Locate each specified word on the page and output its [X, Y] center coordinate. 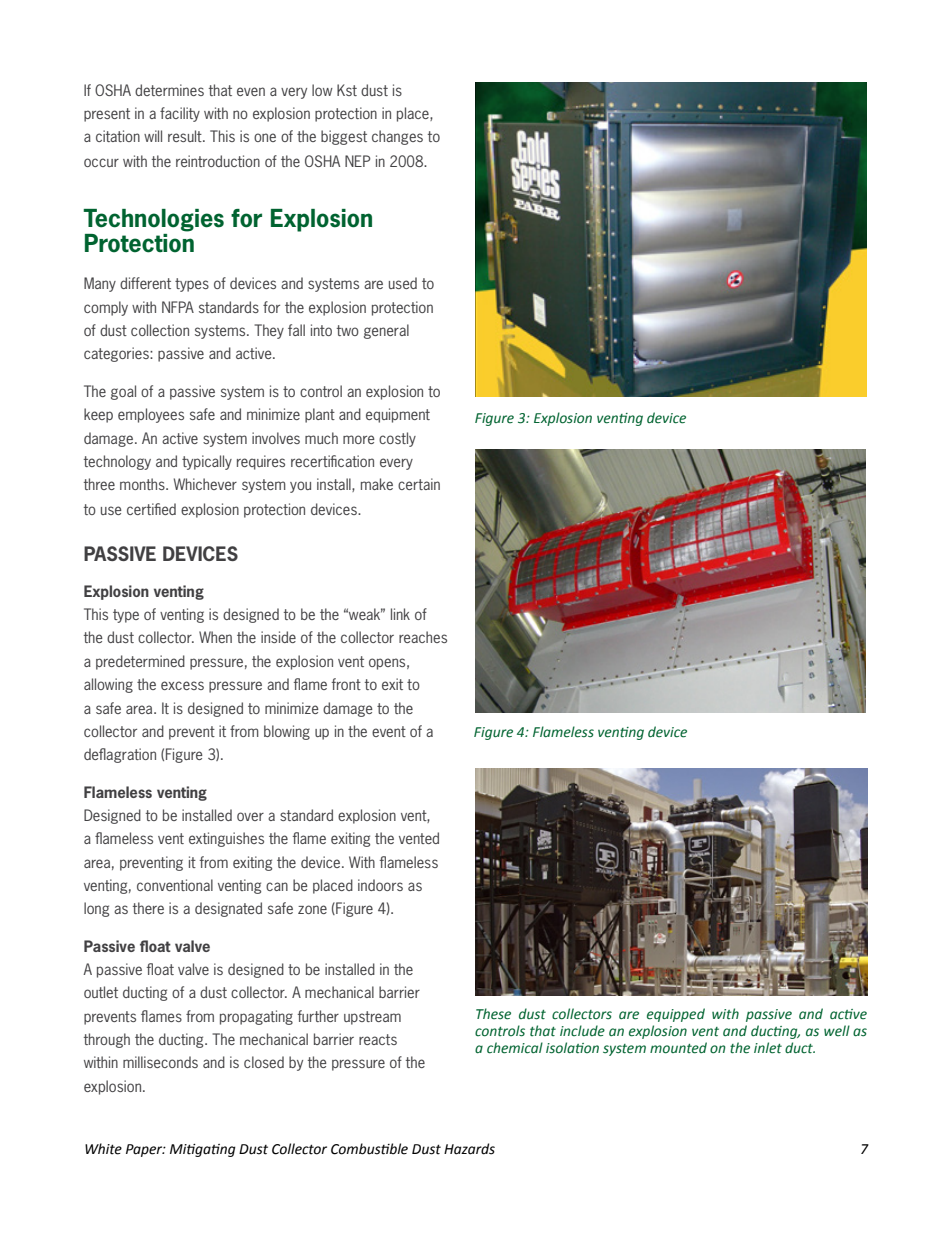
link [400, 614]
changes [397, 137]
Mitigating [203, 1150]
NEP [357, 161]
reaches [423, 637]
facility [180, 114]
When [215, 637]
